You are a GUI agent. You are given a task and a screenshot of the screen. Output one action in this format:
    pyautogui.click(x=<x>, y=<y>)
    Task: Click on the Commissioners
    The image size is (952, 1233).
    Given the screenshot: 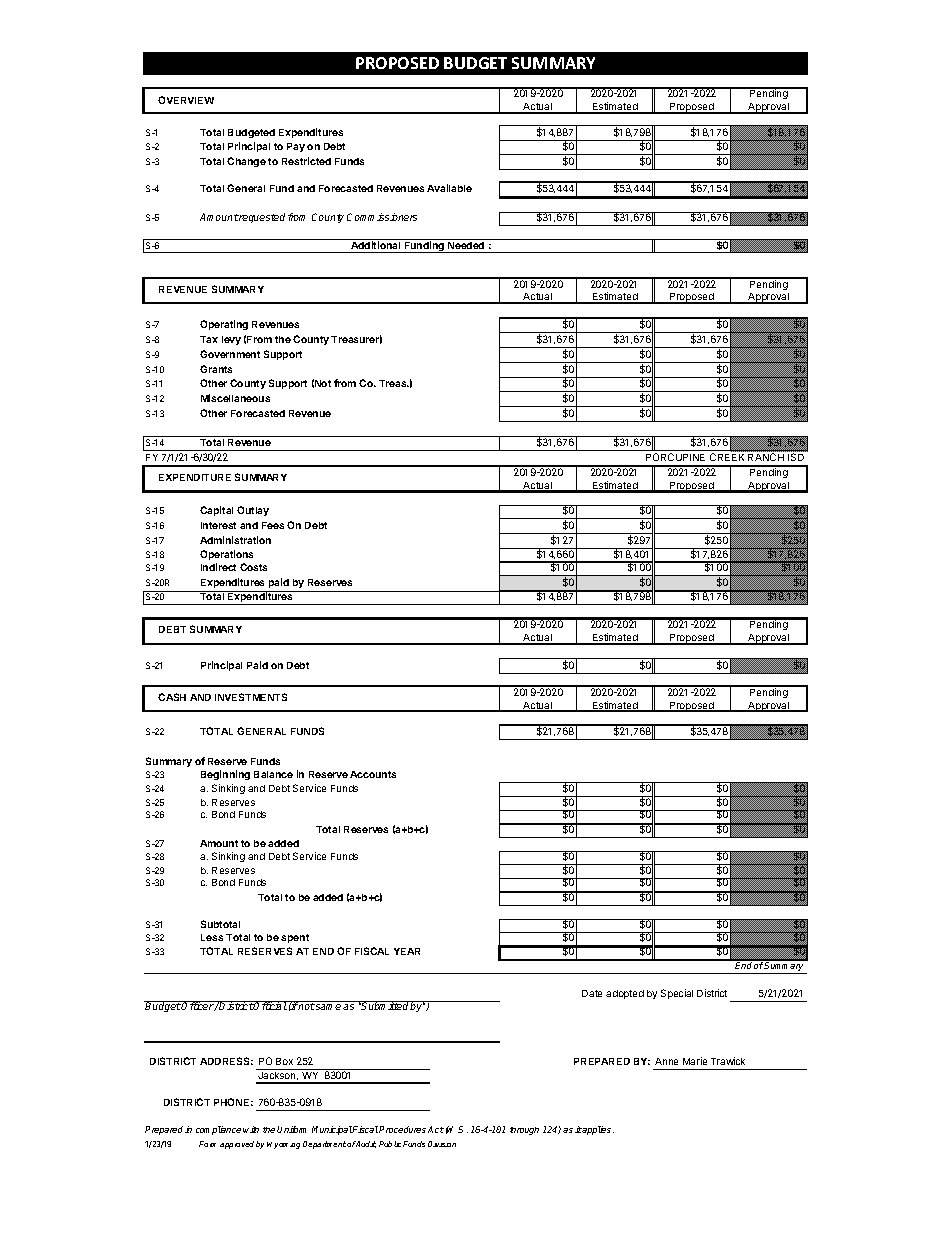 What is the action you would take?
    pyautogui.click(x=382, y=217)
